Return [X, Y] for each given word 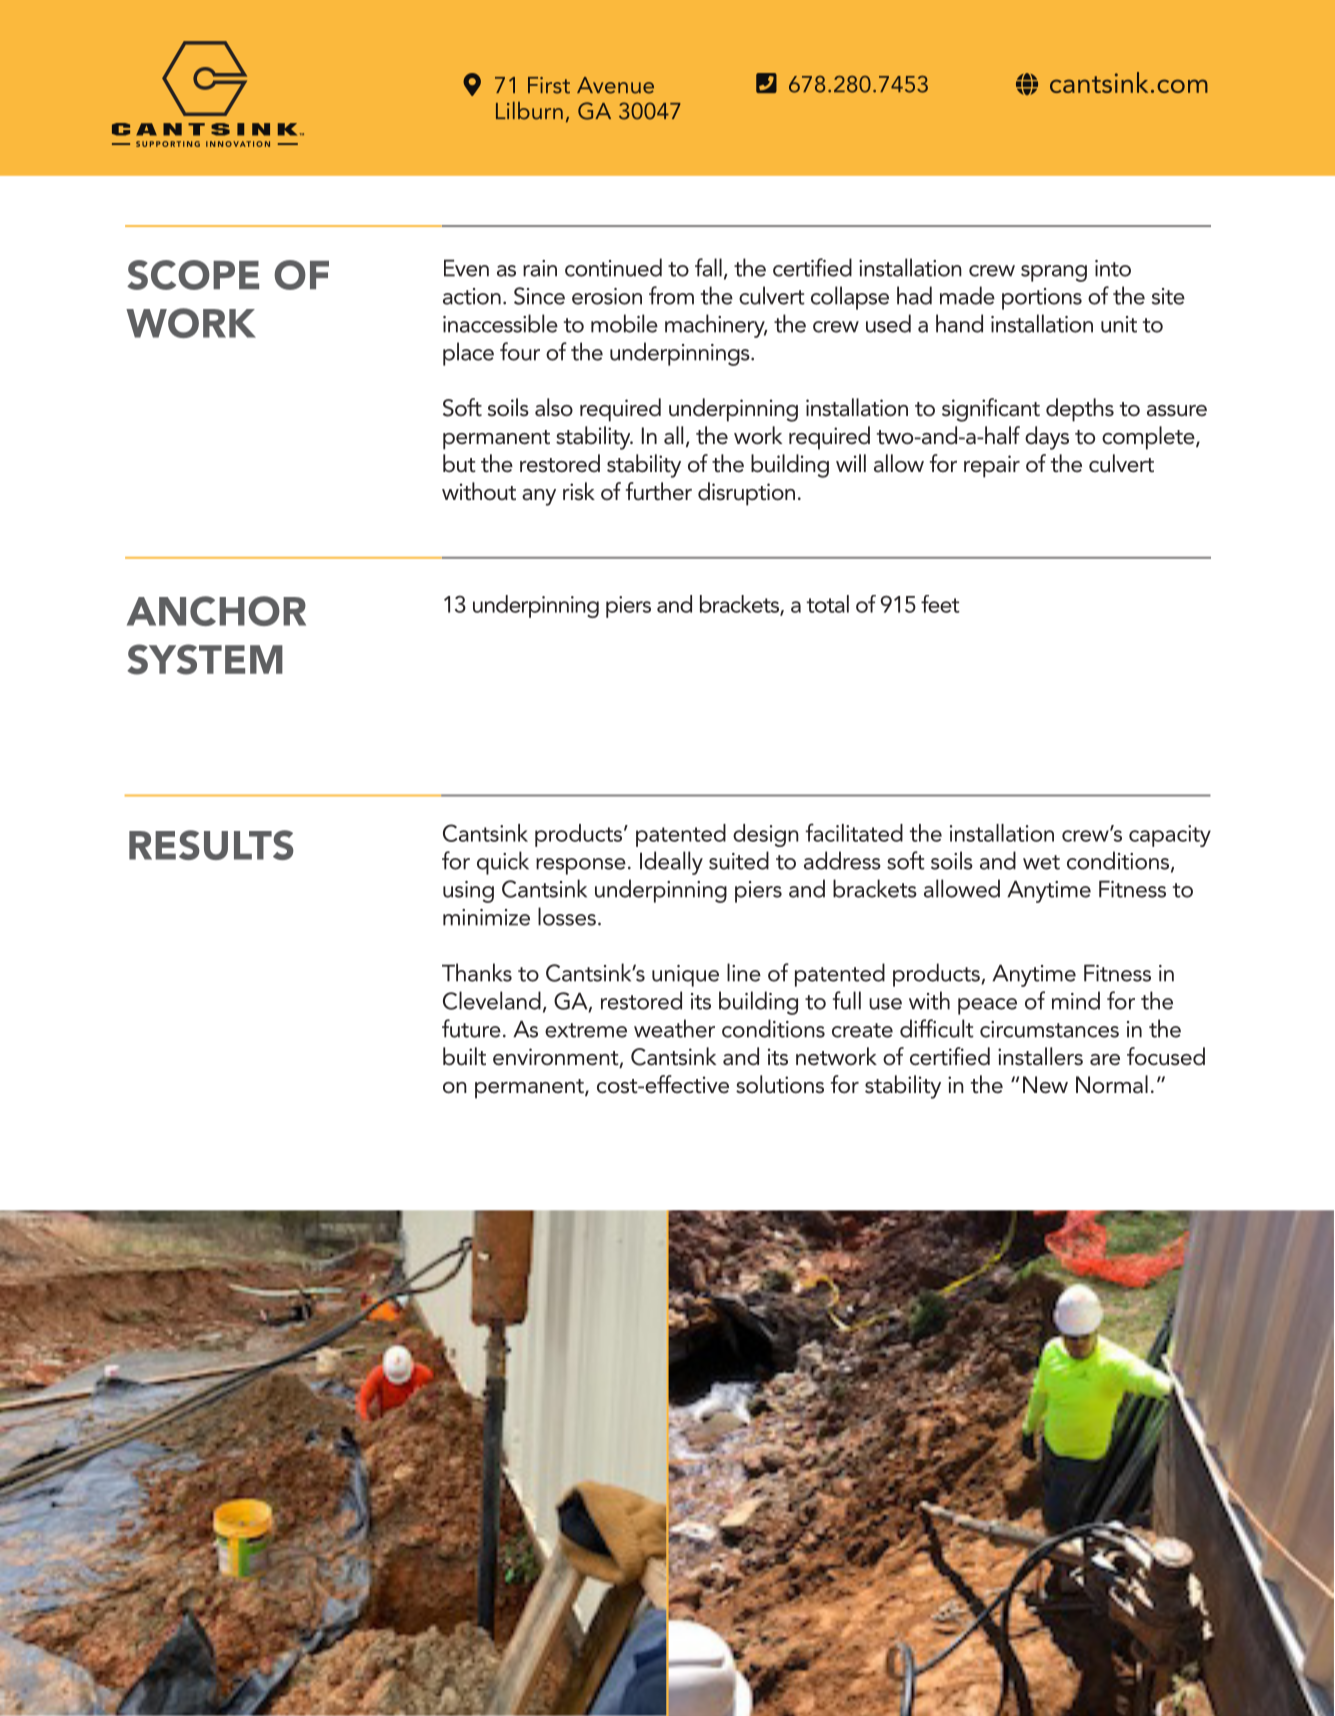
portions [1042, 299]
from [671, 295]
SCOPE [193, 275]
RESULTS [211, 845]
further [659, 491]
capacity [1170, 836]
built [464, 1056]
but [459, 463]
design [766, 835]
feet [940, 604]
